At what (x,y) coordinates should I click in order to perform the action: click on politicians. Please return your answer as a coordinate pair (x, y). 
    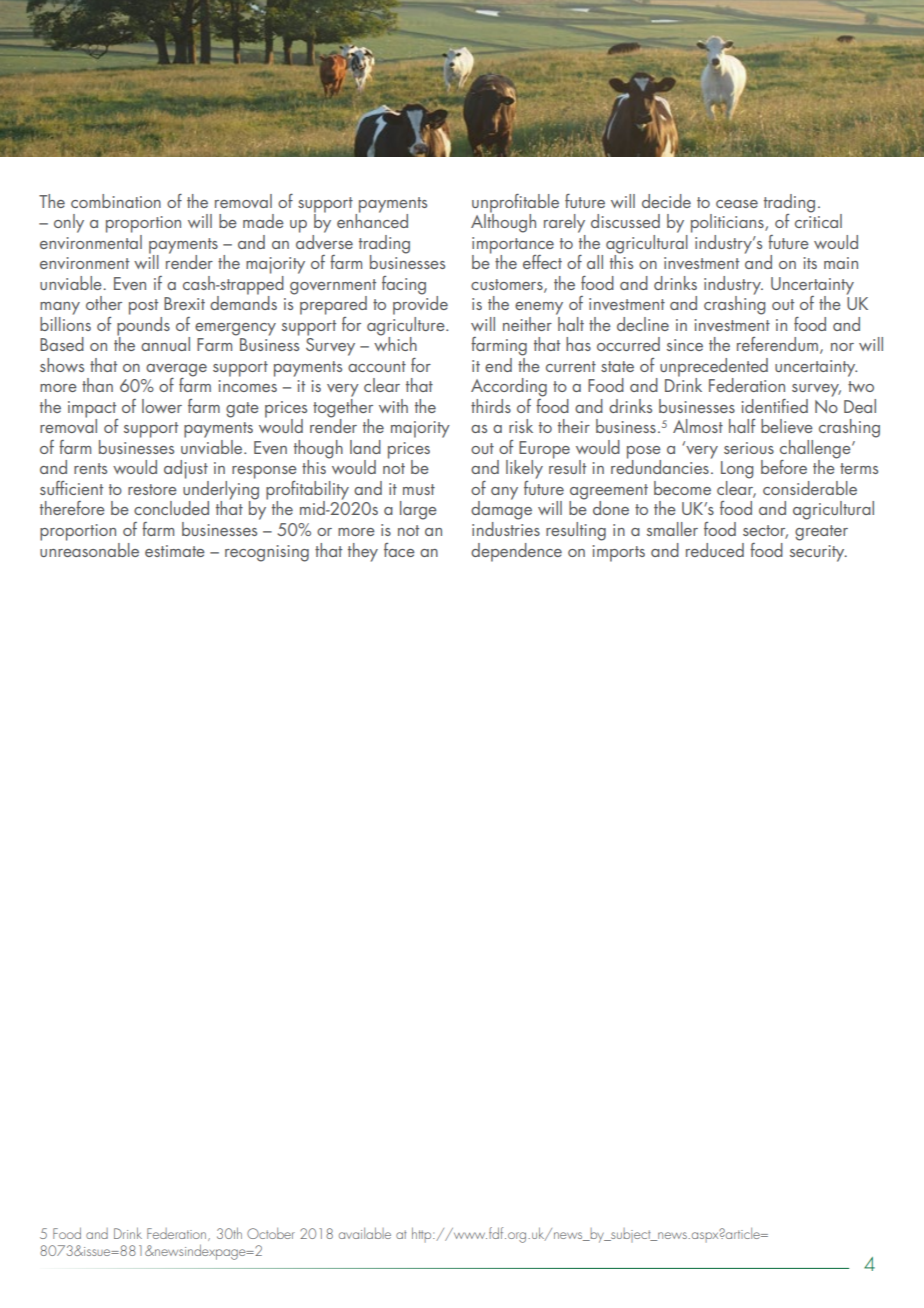
    Looking at the image, I should click on (728, 223).
